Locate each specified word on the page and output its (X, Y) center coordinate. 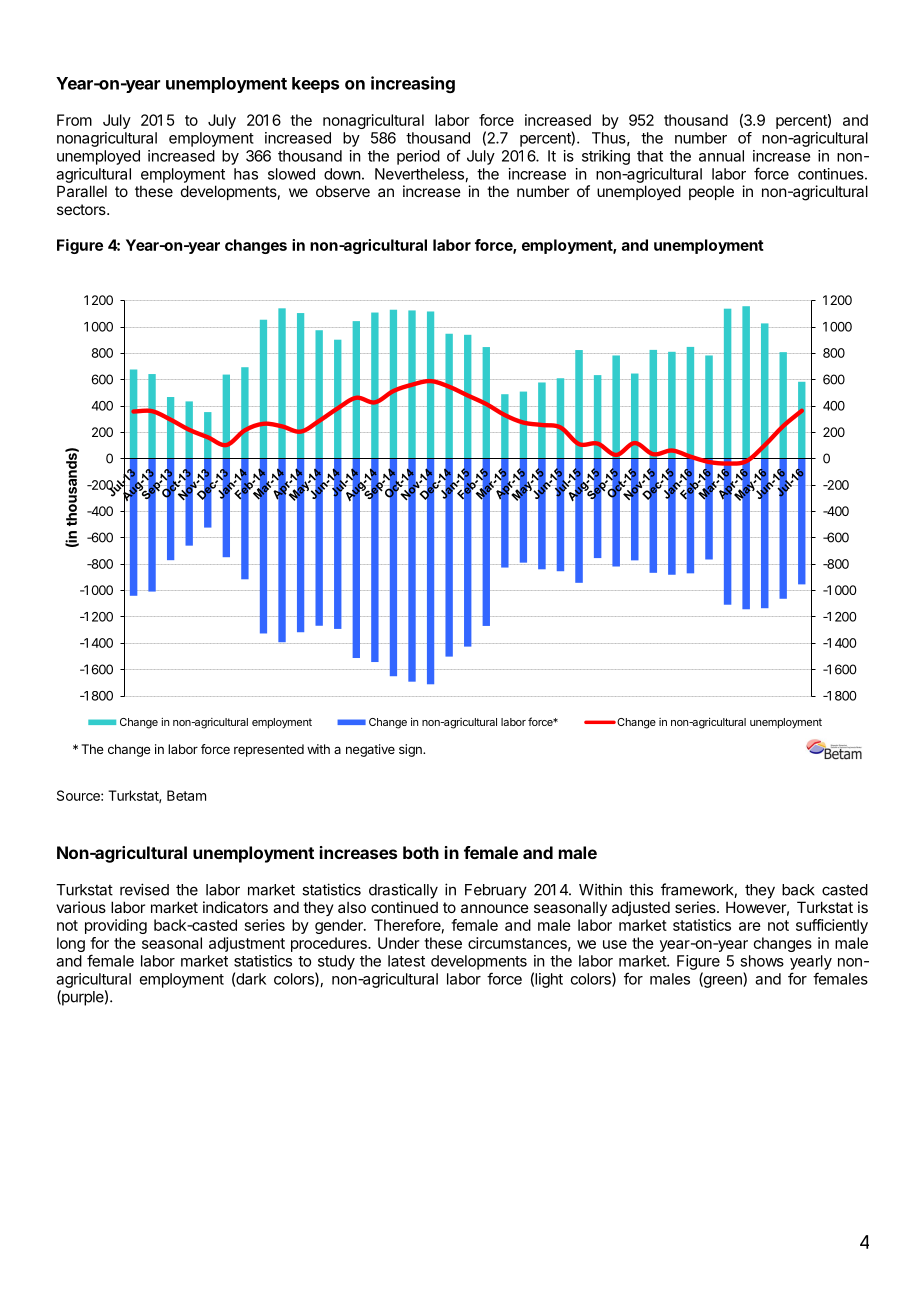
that (650, 156)
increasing (413, 84)
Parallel (82, 191)
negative (370, 750)
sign (411, 750)
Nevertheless (419, 174)
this (641, 889)
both (421, 852)
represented (269, 750)
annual (721, 156)
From (74, 120)
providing (116, 926)
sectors (82, 209)
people (711, 192)
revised (144, 889)
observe (343, 191)
